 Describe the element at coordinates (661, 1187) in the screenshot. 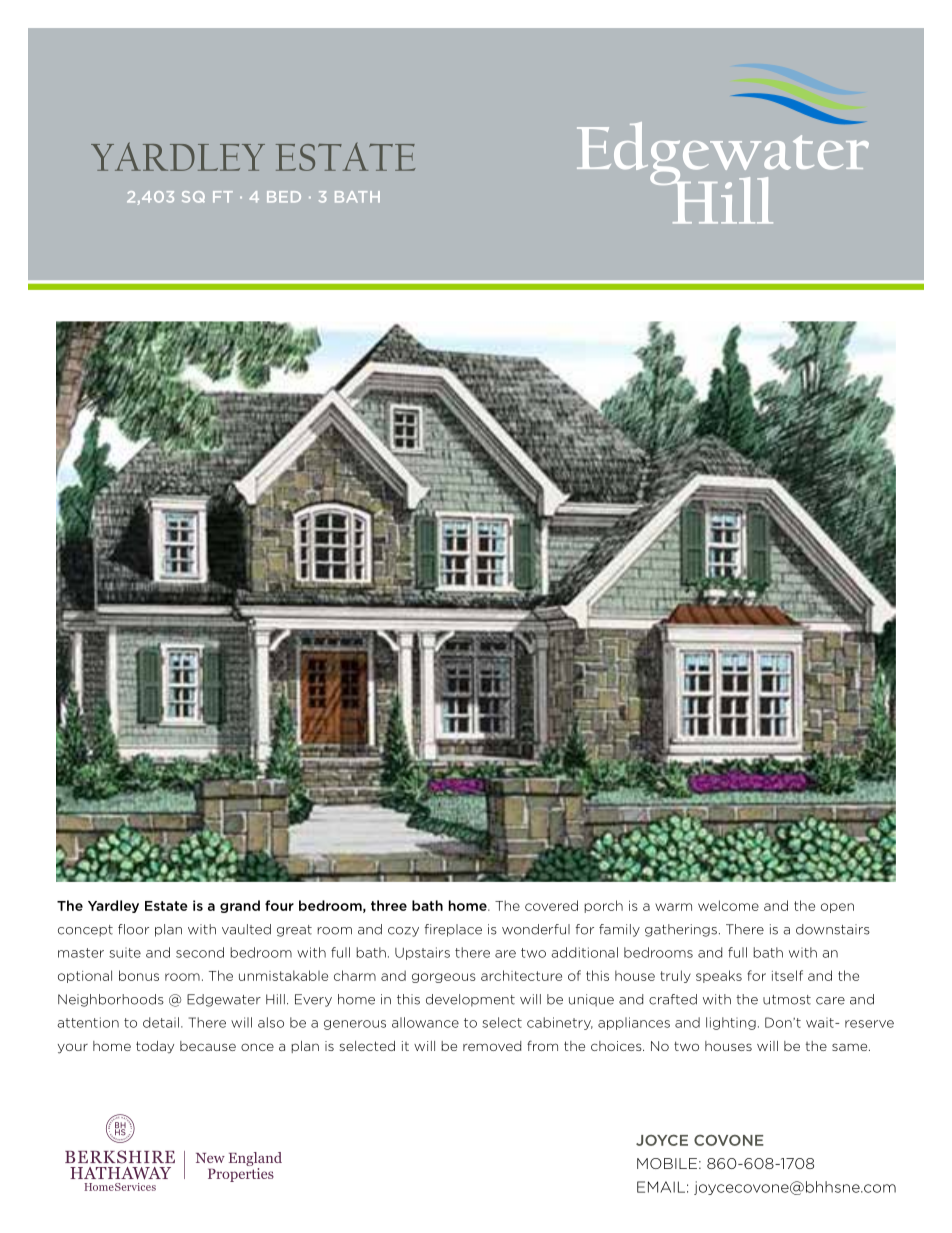

I see `EMAIL` at that location.
